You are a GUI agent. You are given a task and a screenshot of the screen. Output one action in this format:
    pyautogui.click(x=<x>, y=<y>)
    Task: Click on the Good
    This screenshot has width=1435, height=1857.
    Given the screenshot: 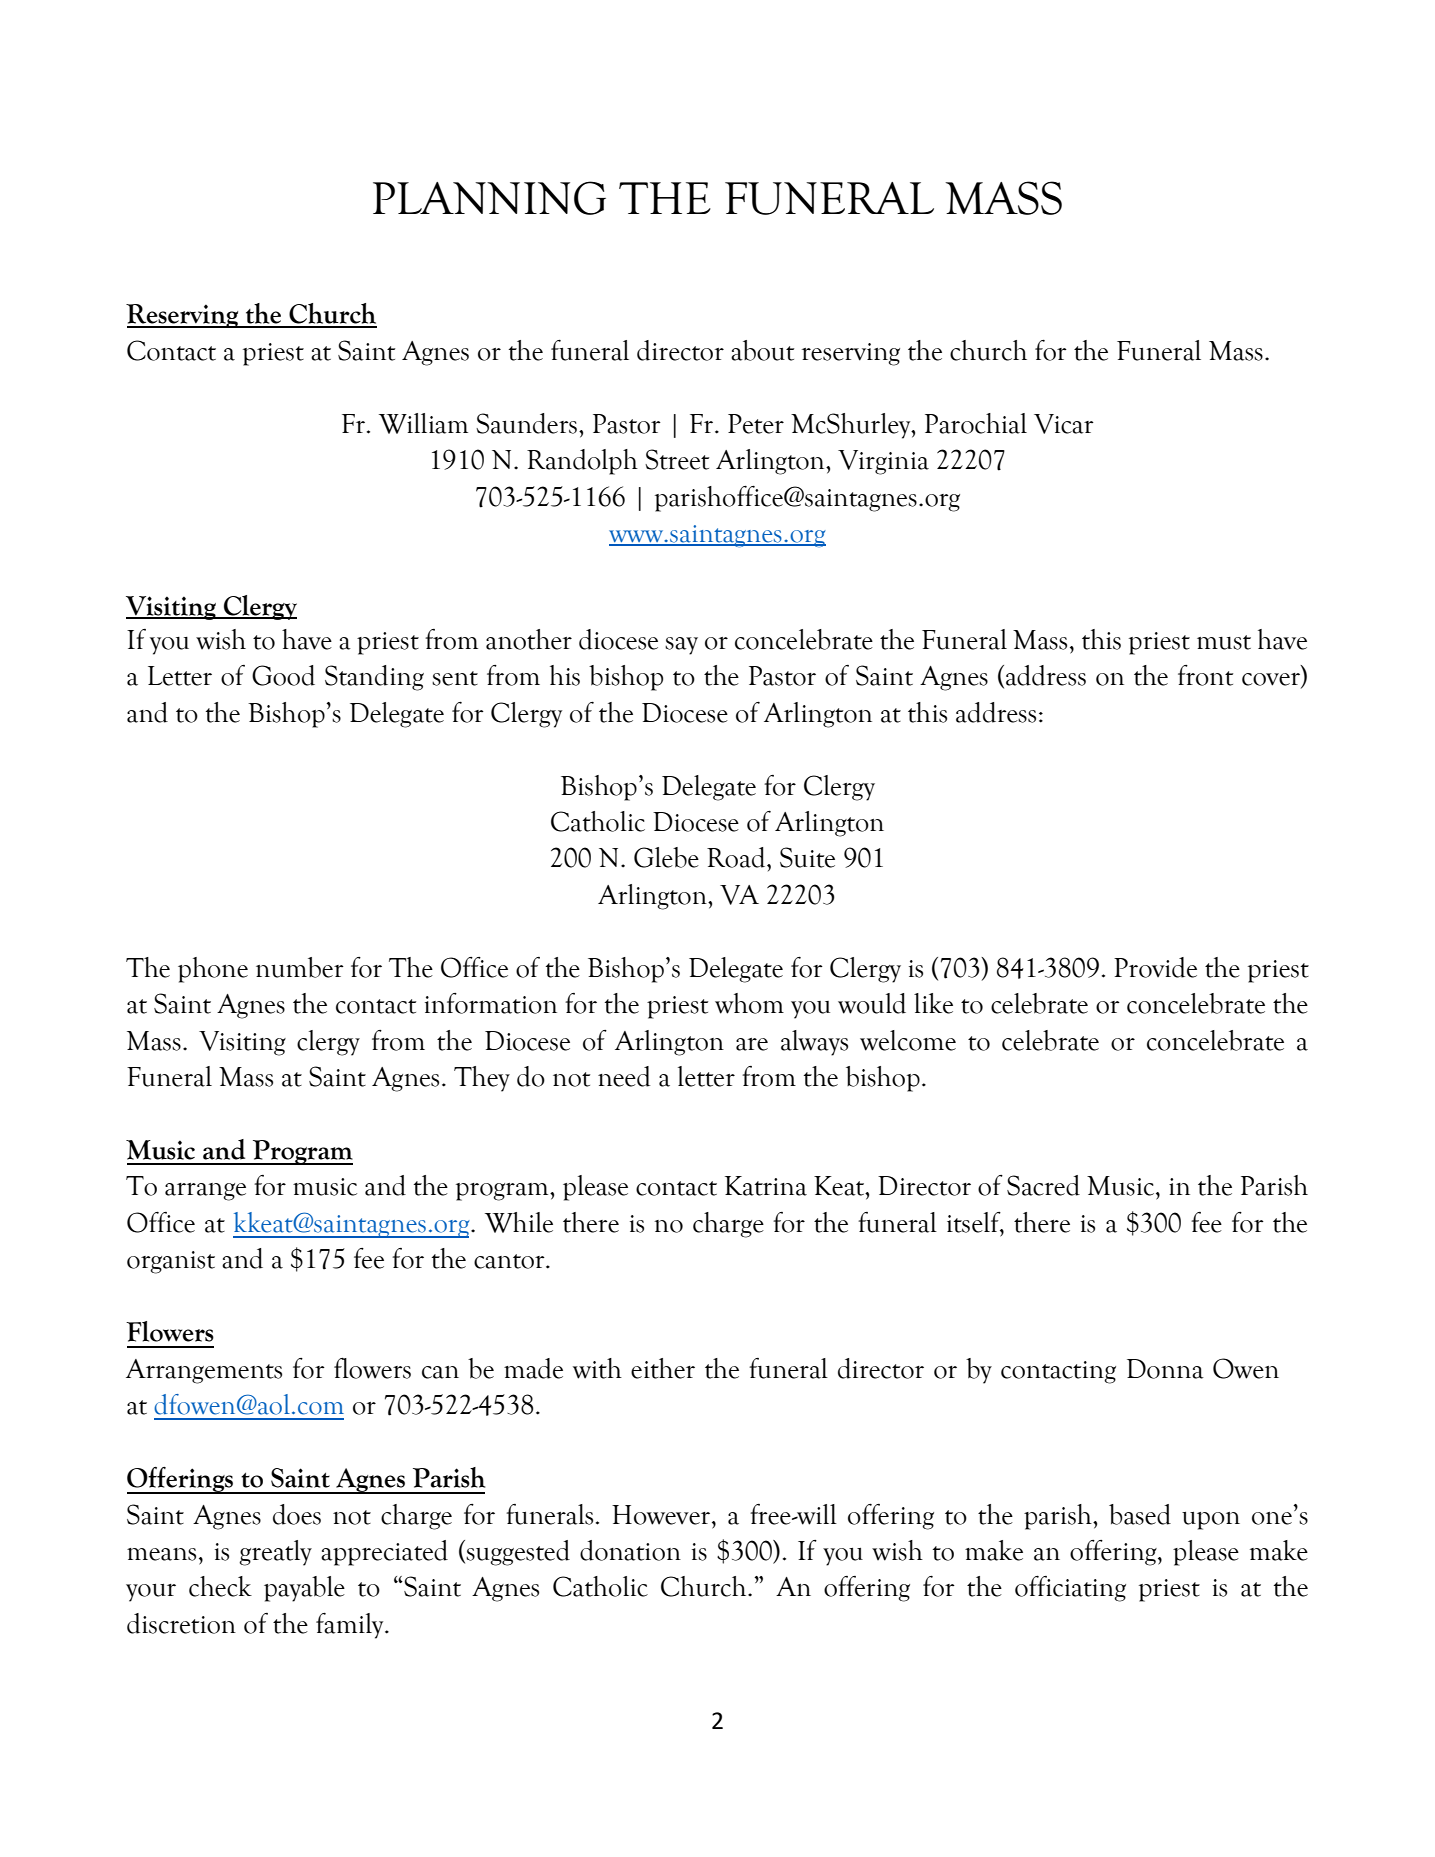 What is the action you would take?
    pyautogui.click(x=283, y=675)
